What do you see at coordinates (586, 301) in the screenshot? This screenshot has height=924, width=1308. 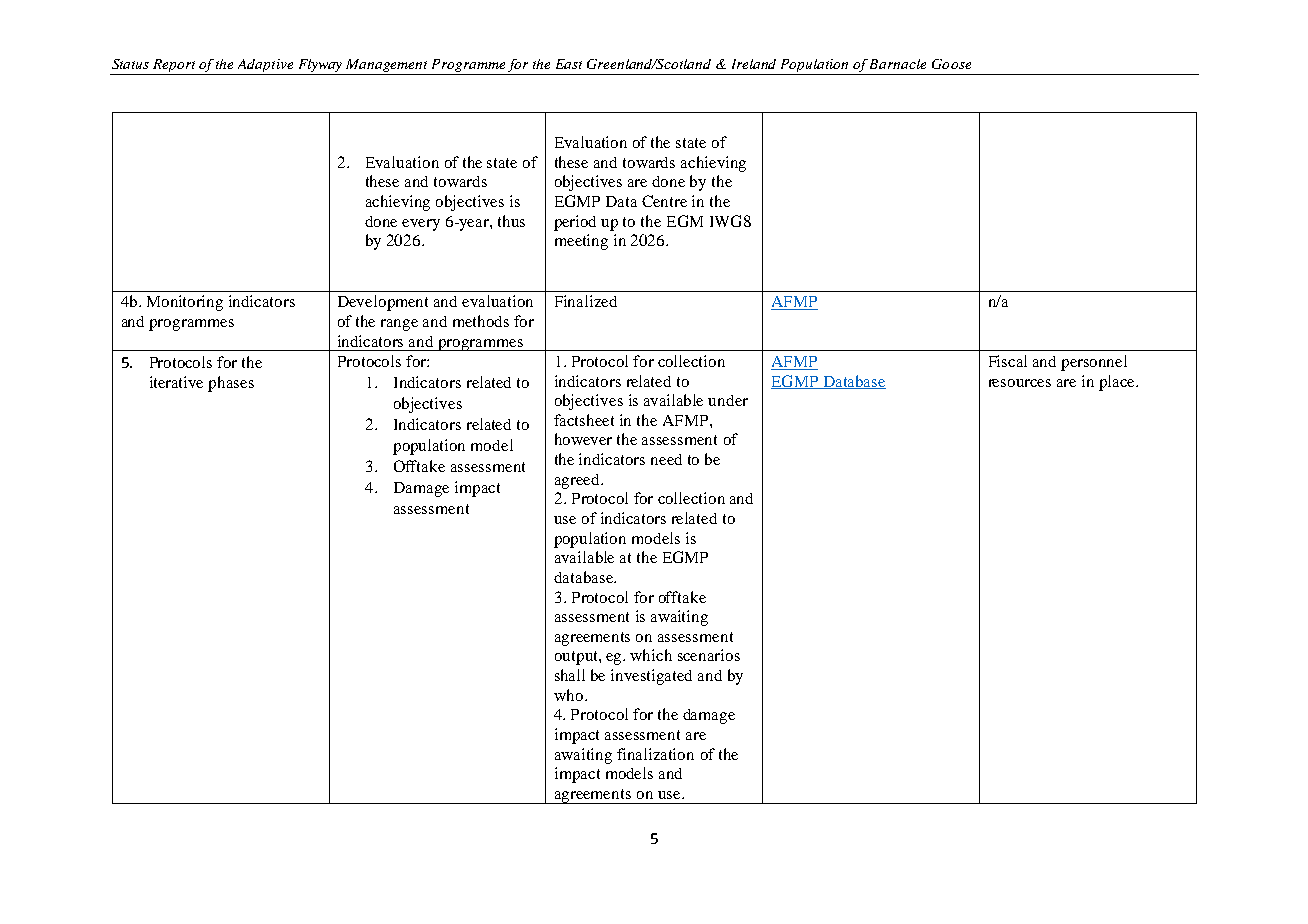 I see `Finalized` at bounding box center [586, 301].
